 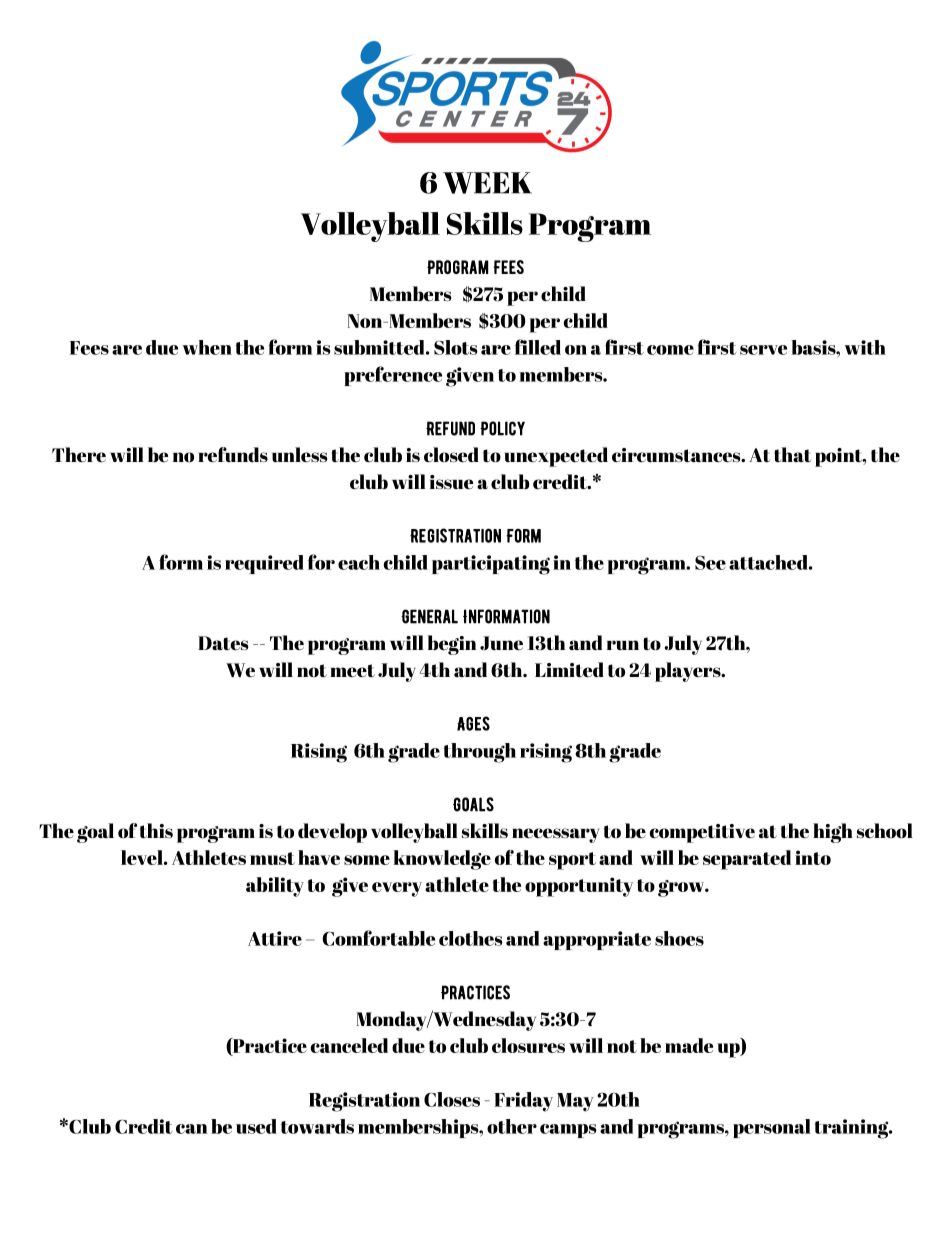 I want to click on Closes, so click(x=452, y=1099).
